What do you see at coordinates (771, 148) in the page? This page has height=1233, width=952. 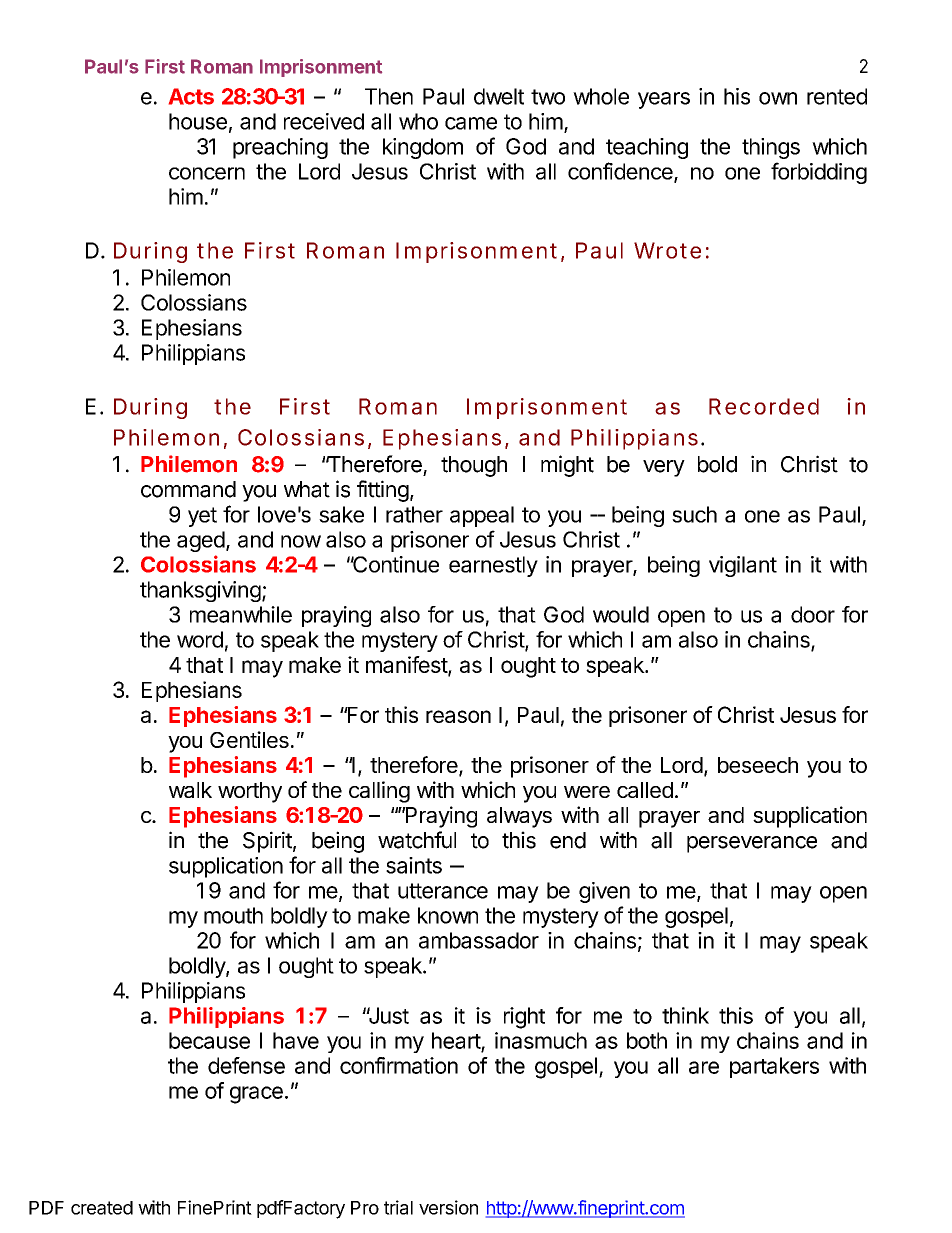 I see `things` at bounding box center [771, 148].
